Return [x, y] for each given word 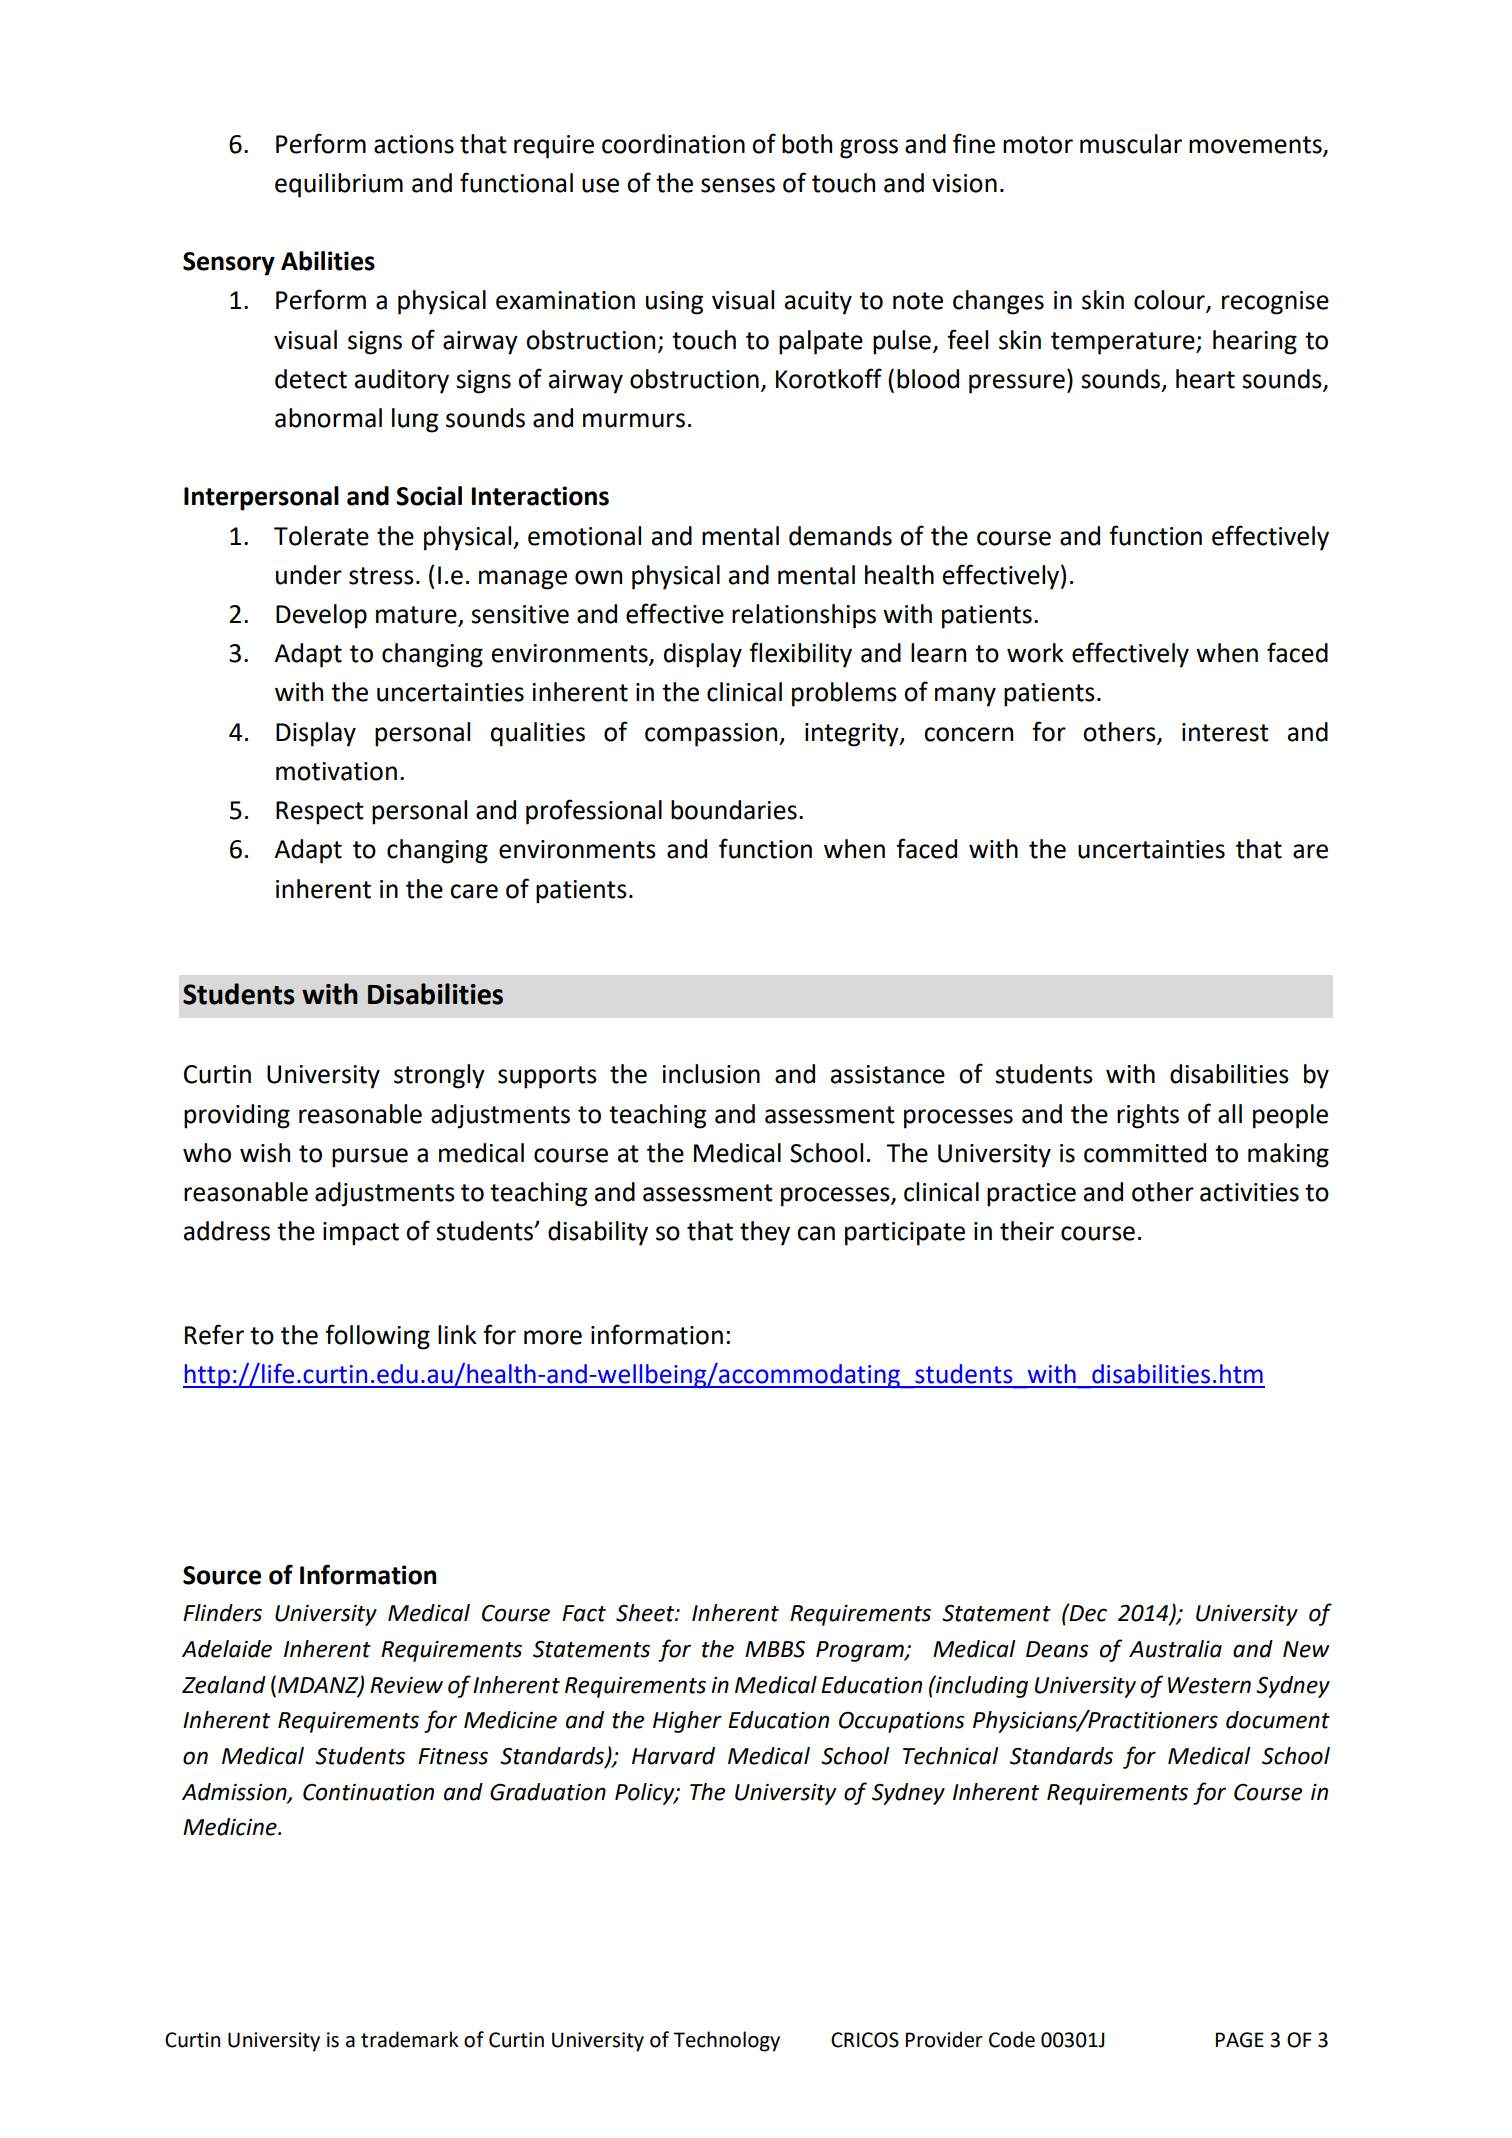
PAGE [1239, 2040]
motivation [336, 771]
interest [1225, 732]
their [1027, 1231]
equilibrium [339, 185]
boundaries [734, 810]
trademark [410, 2039]
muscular [1131, 144]
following [377, 1337]
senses [738, 185]
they [765, 1233]
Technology [726, 2041]
